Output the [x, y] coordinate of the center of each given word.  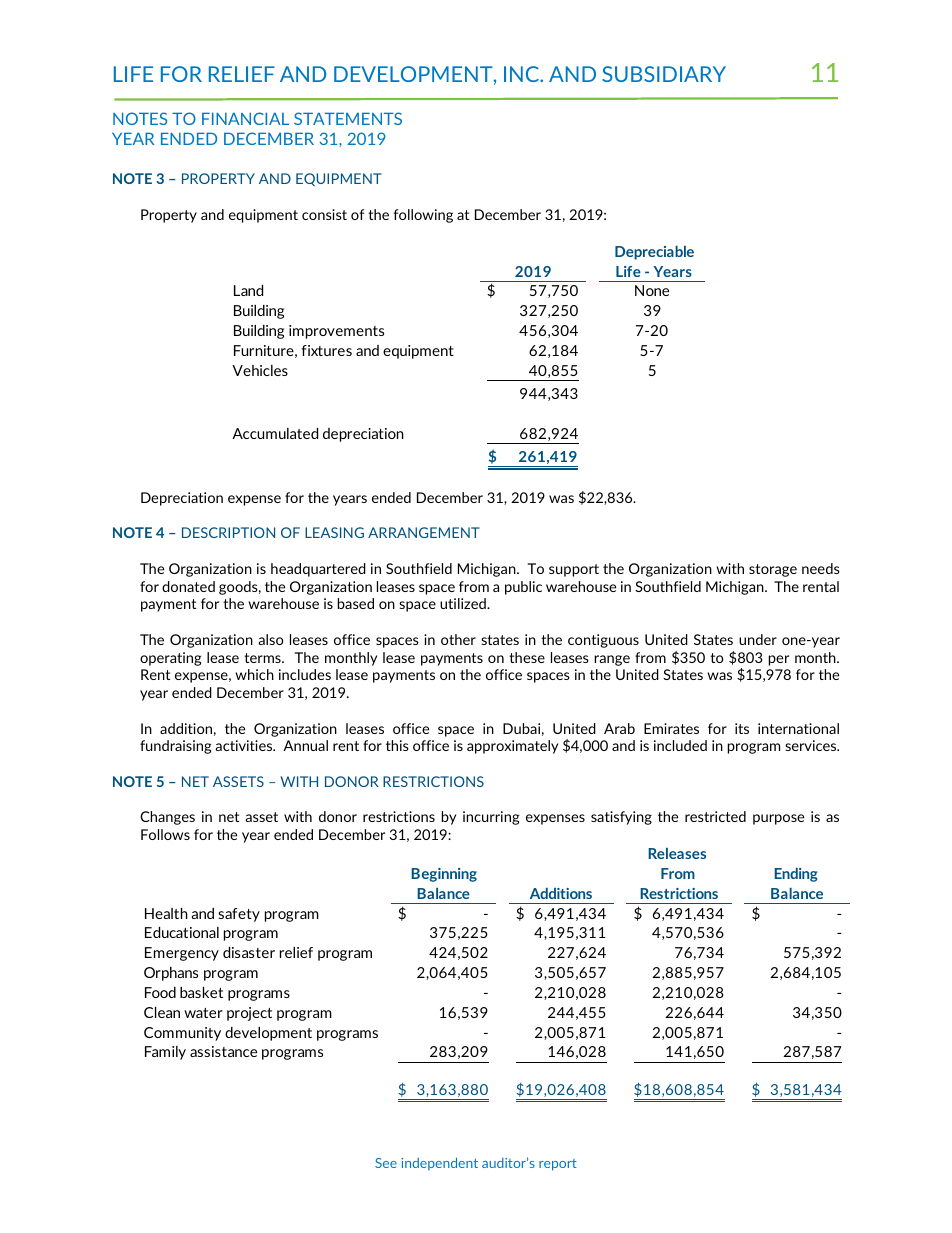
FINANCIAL [245, 118]
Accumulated [275, 433]
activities [245, 745]
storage [773, 570]
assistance [223, 1051]
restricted [715, 816]
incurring [491, 818]
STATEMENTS [348, 118]
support [574, 570]
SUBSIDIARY [664, 74]
